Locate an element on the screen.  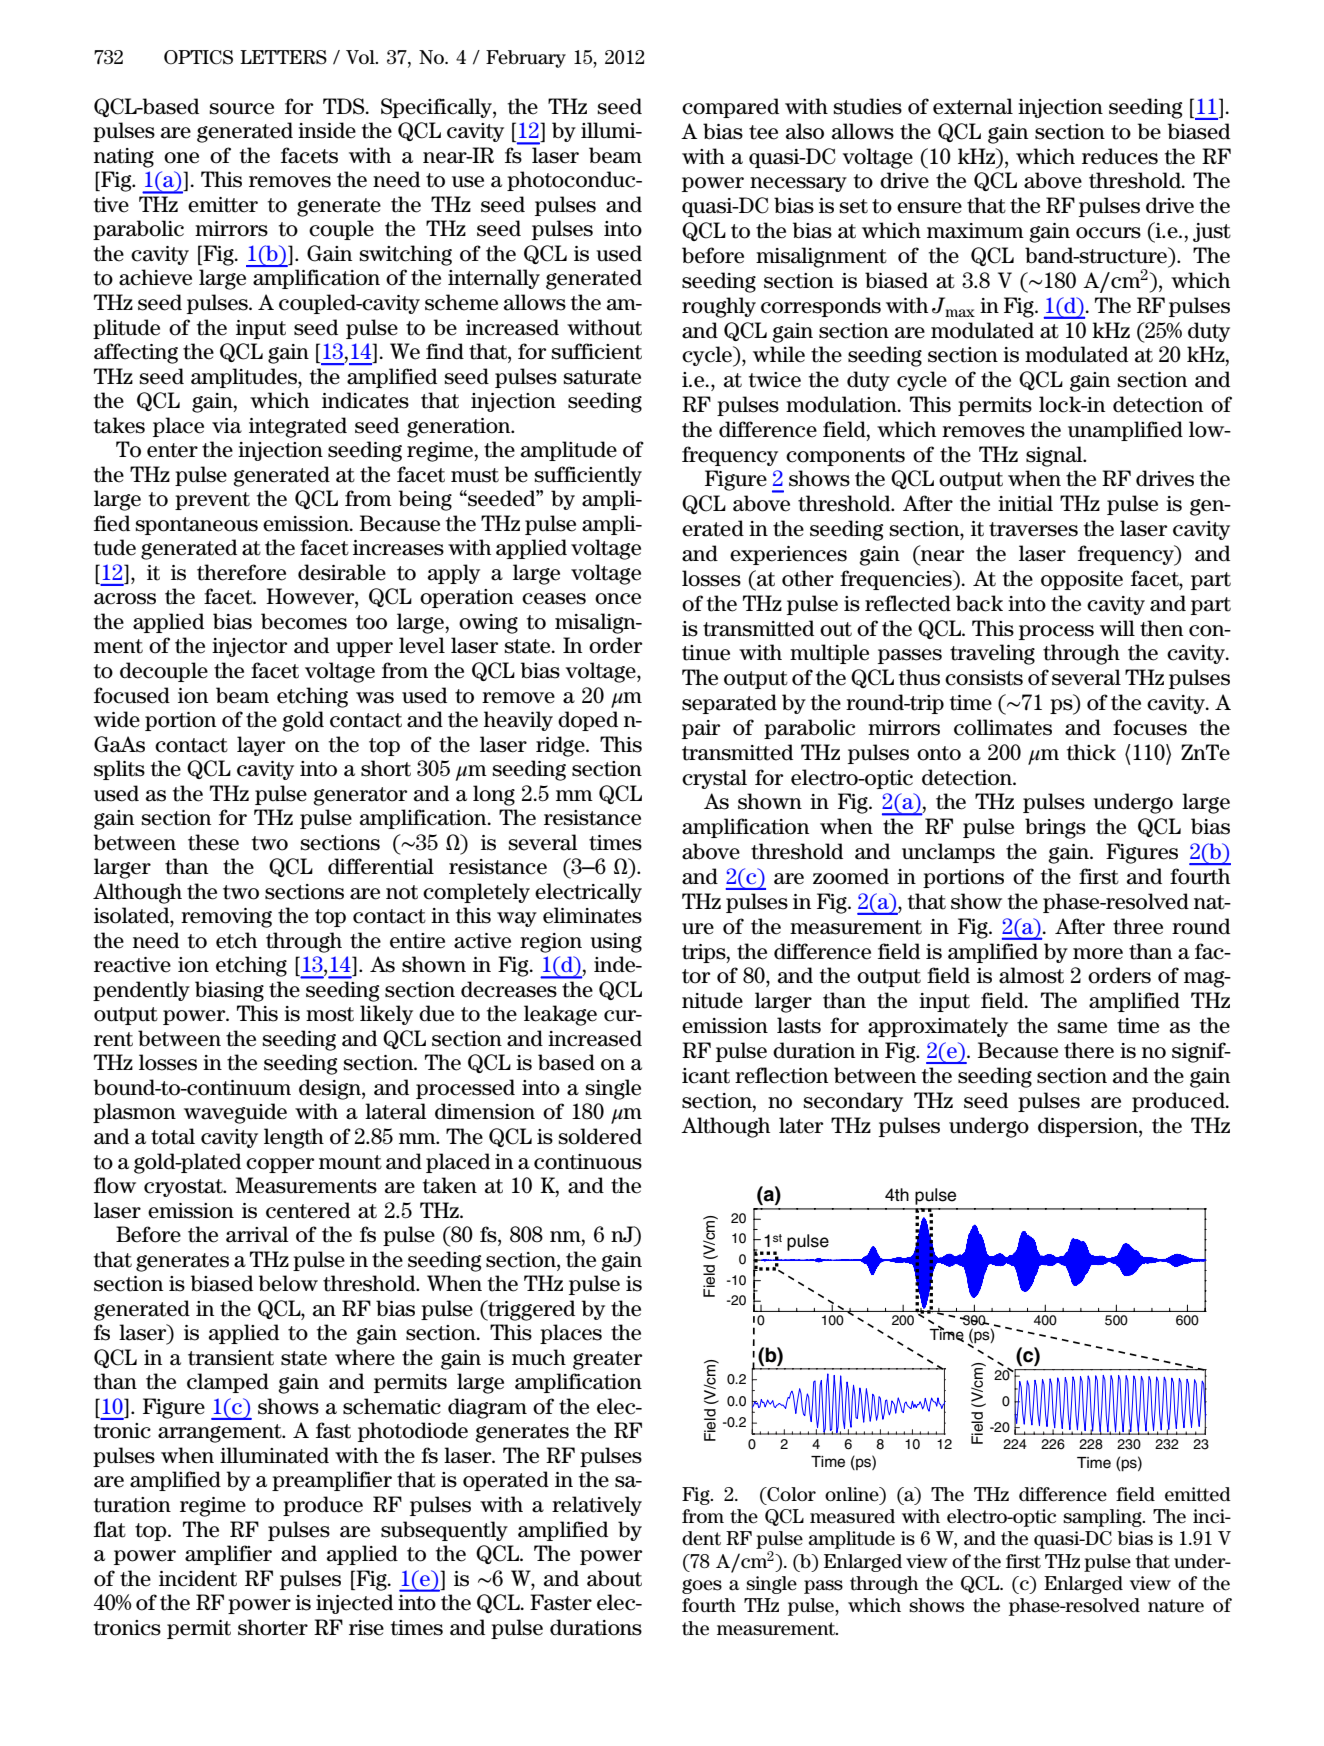
compared is located at coordinates (730, 108).
